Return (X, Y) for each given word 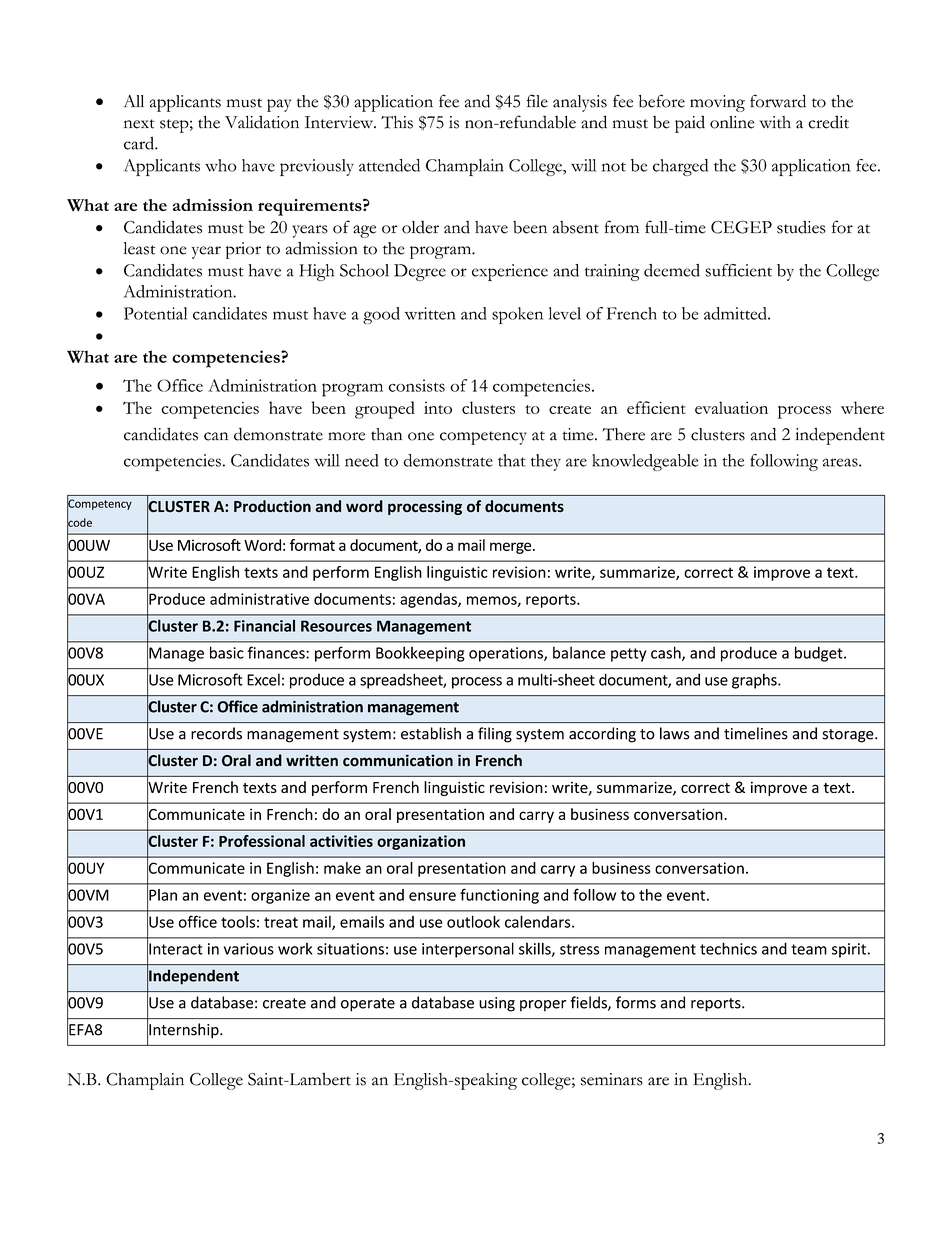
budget (820, 654)
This (397, 122)
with (775, 122)
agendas (429, 600)
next (139, 124)
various (249, 949)
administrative (259, 599)
